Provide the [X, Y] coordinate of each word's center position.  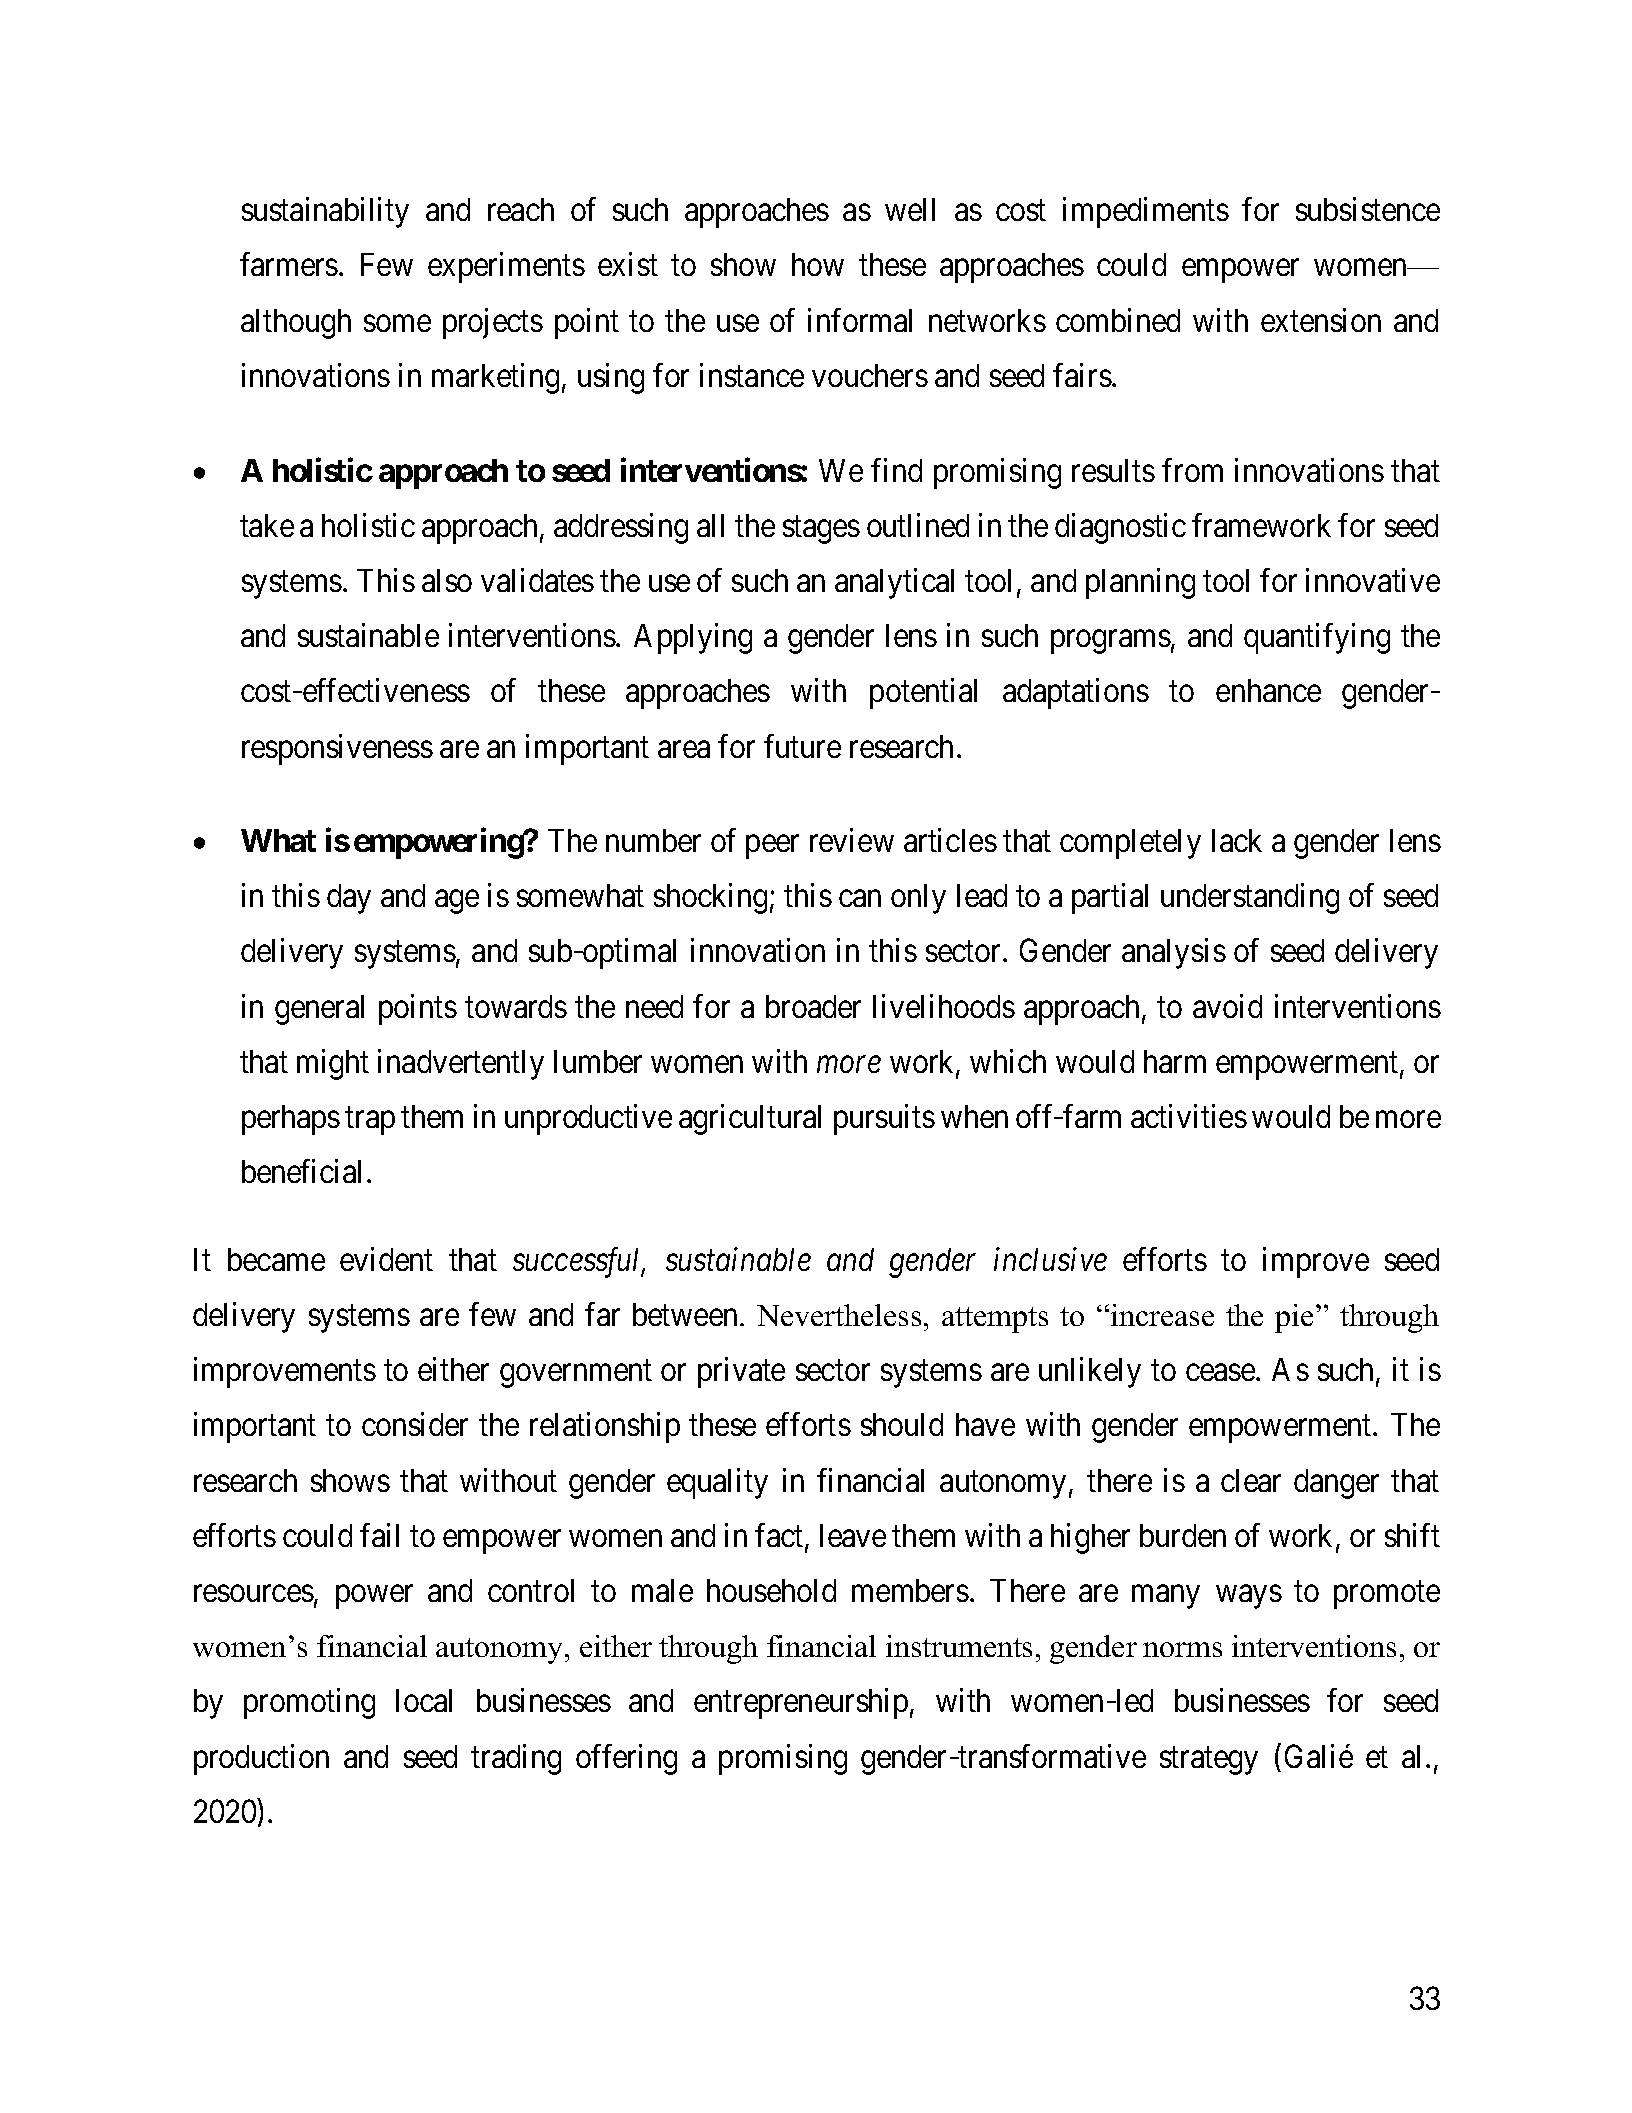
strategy [1209, 1761]
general [319, 1010]
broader [813, 1006]
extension [1321, 320]
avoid [1227, 1006]
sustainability [325, 213]
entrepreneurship [801, 1703]
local [424, 1700]
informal [860, 320]
